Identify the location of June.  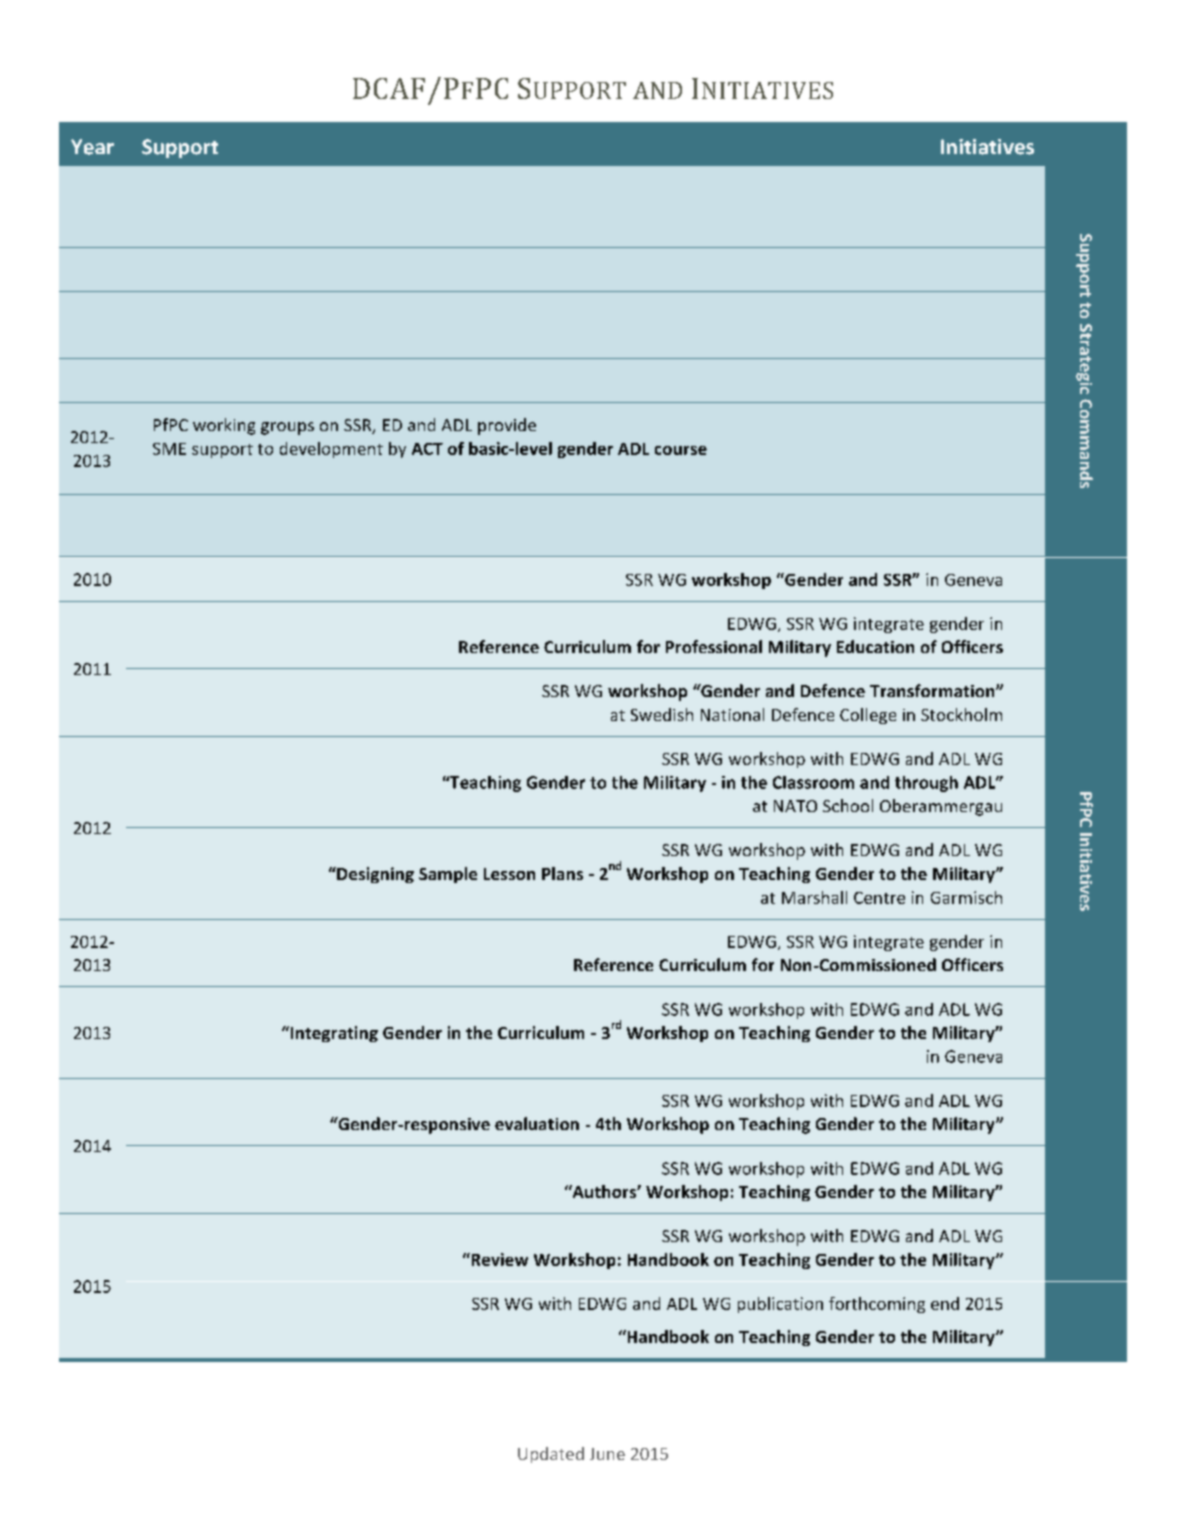
(607, 1454).
